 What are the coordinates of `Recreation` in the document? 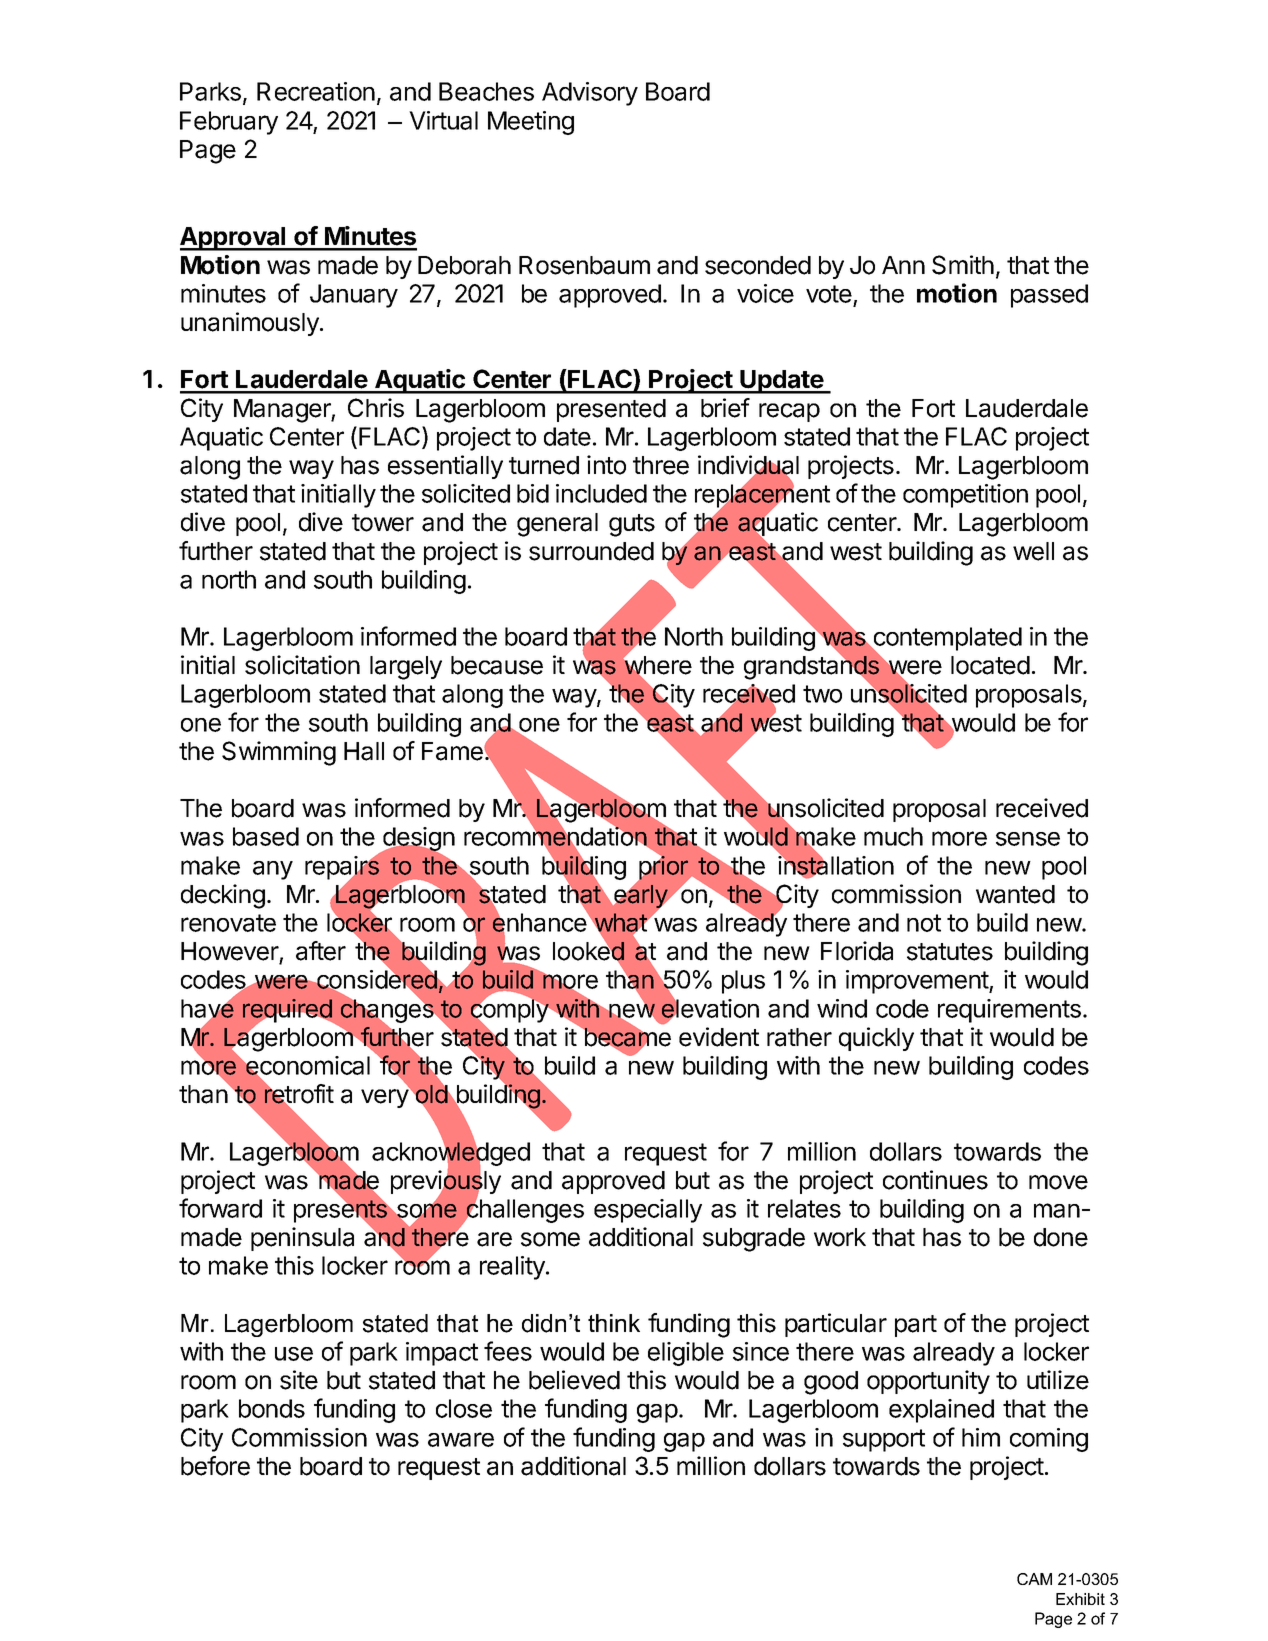 It's located at (316, 91).
